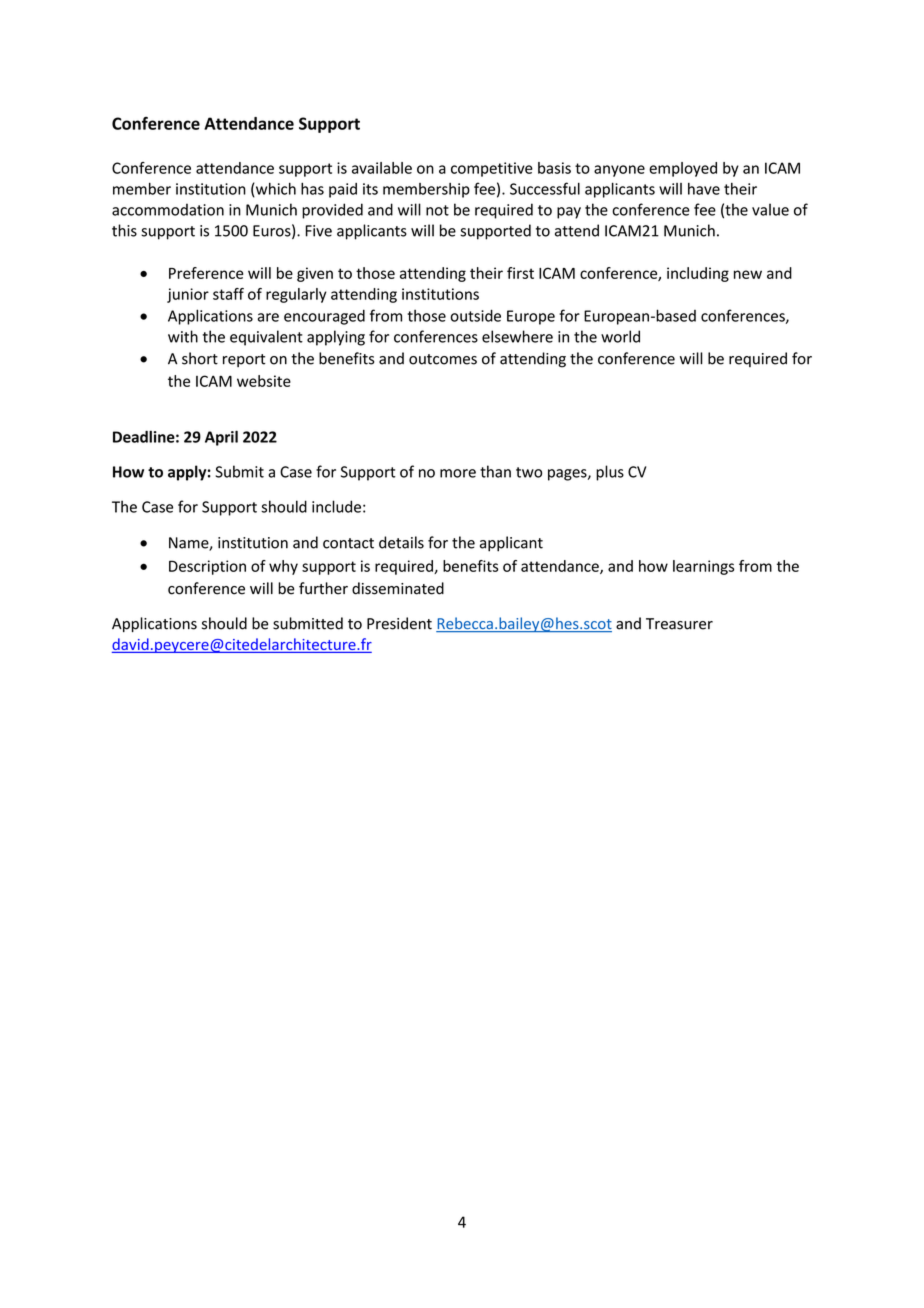 Image resolution: width=924 pixels, height=1308 pixels. What do you see at coordinates (207, 567) in the screenshot?
I see `Description` at bounding box center [207, 567].
